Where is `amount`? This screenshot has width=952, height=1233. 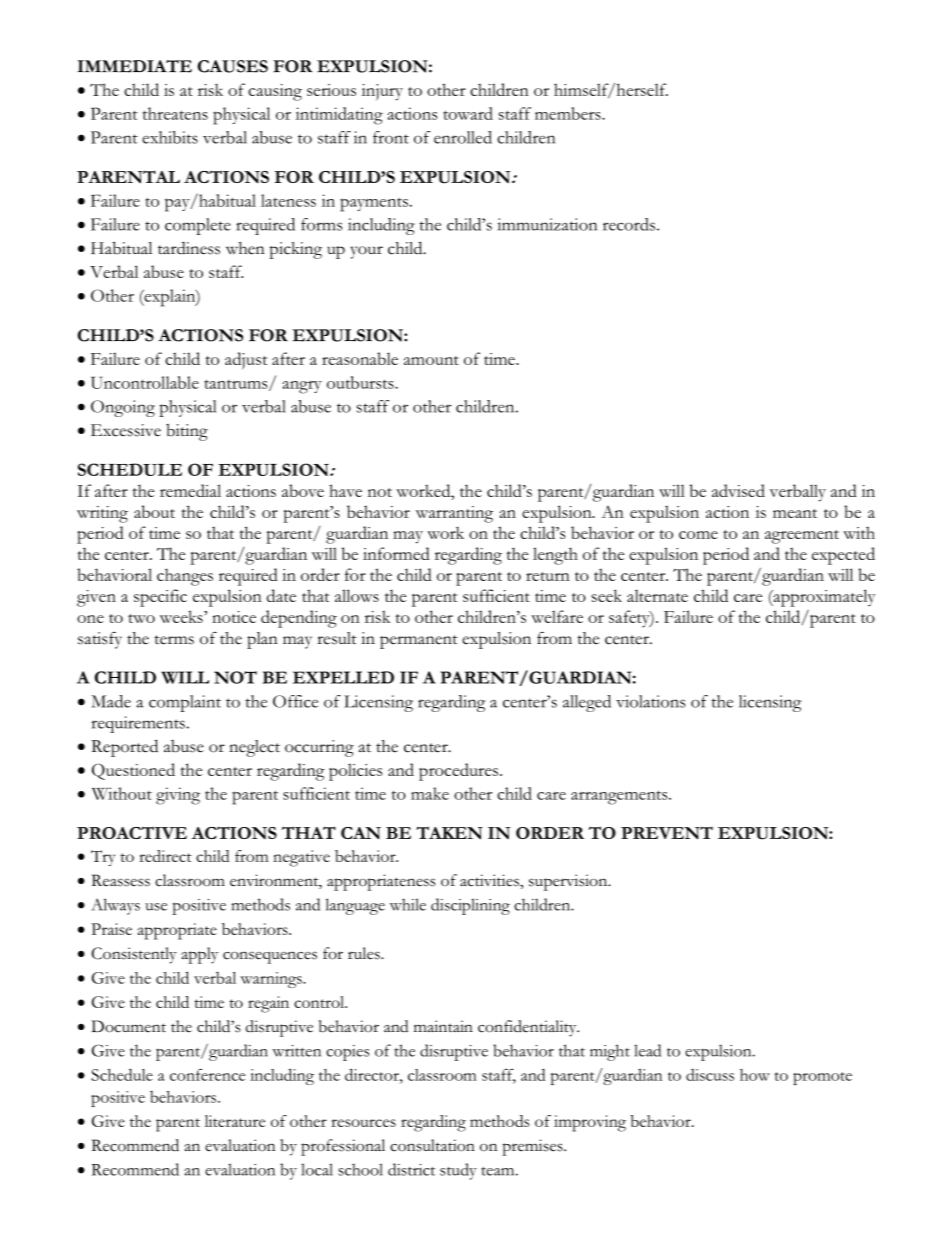
amount is located at coordinates (431, 360).
